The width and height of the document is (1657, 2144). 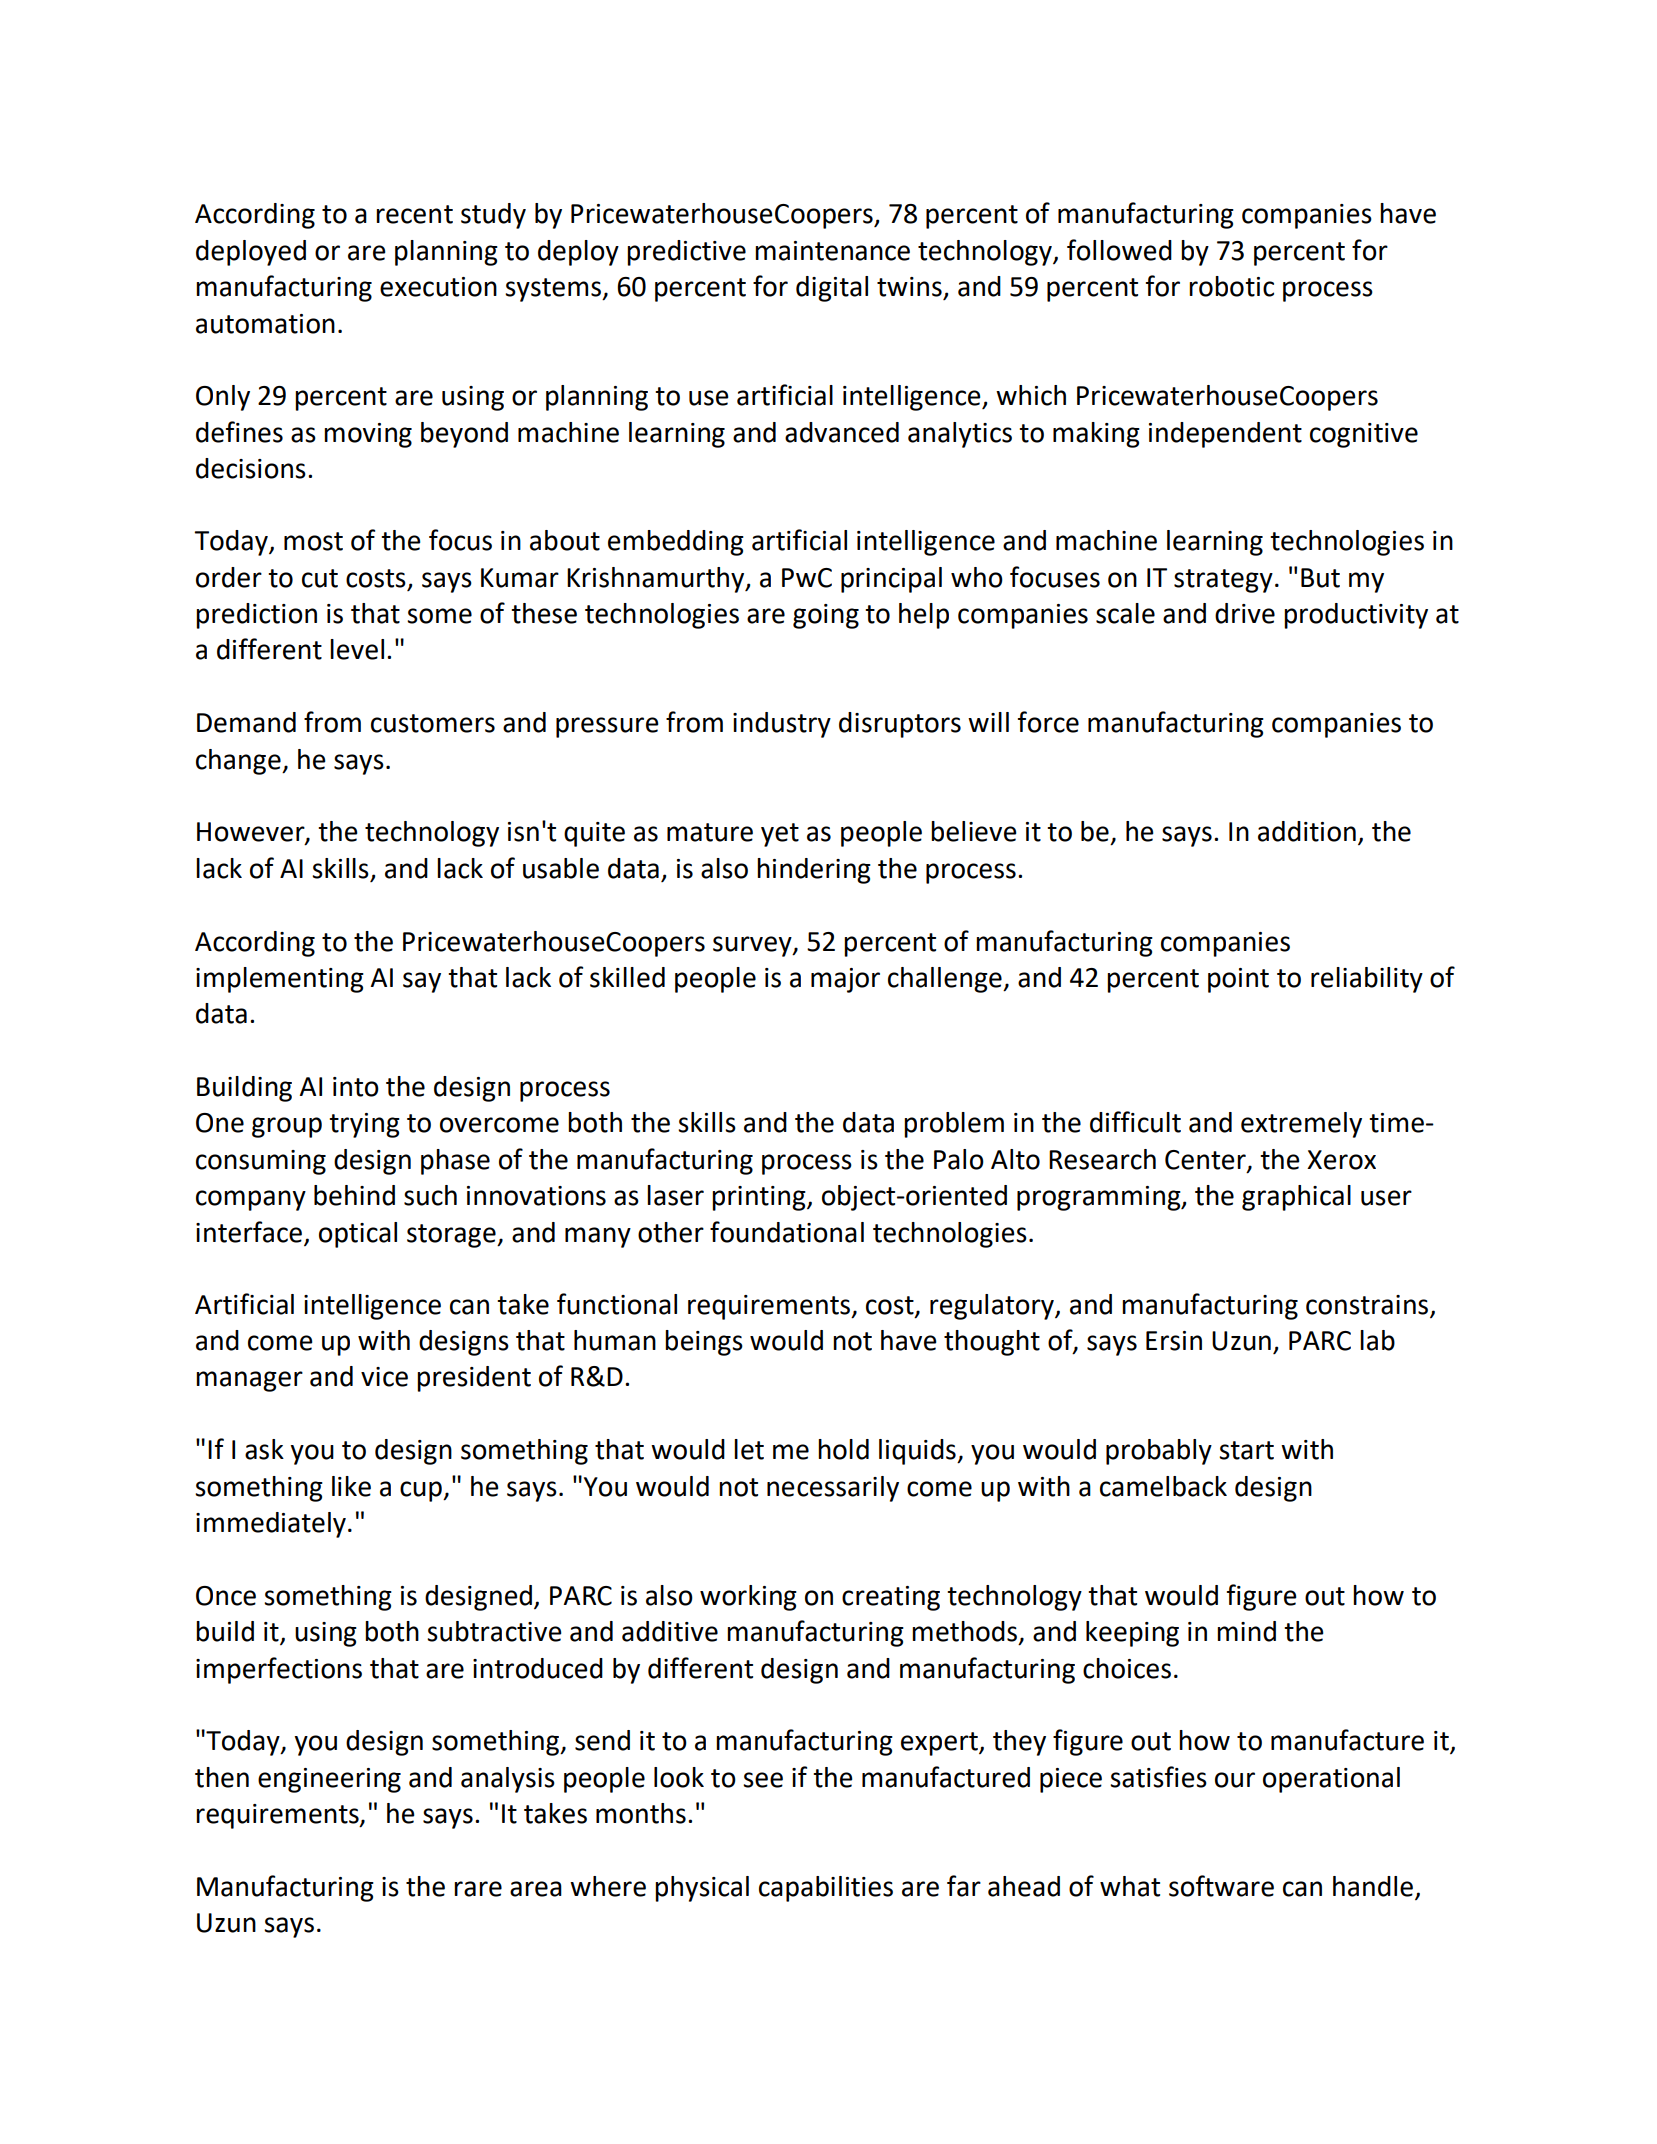 I want to click on robotic, so click(x=1231, y=286).
